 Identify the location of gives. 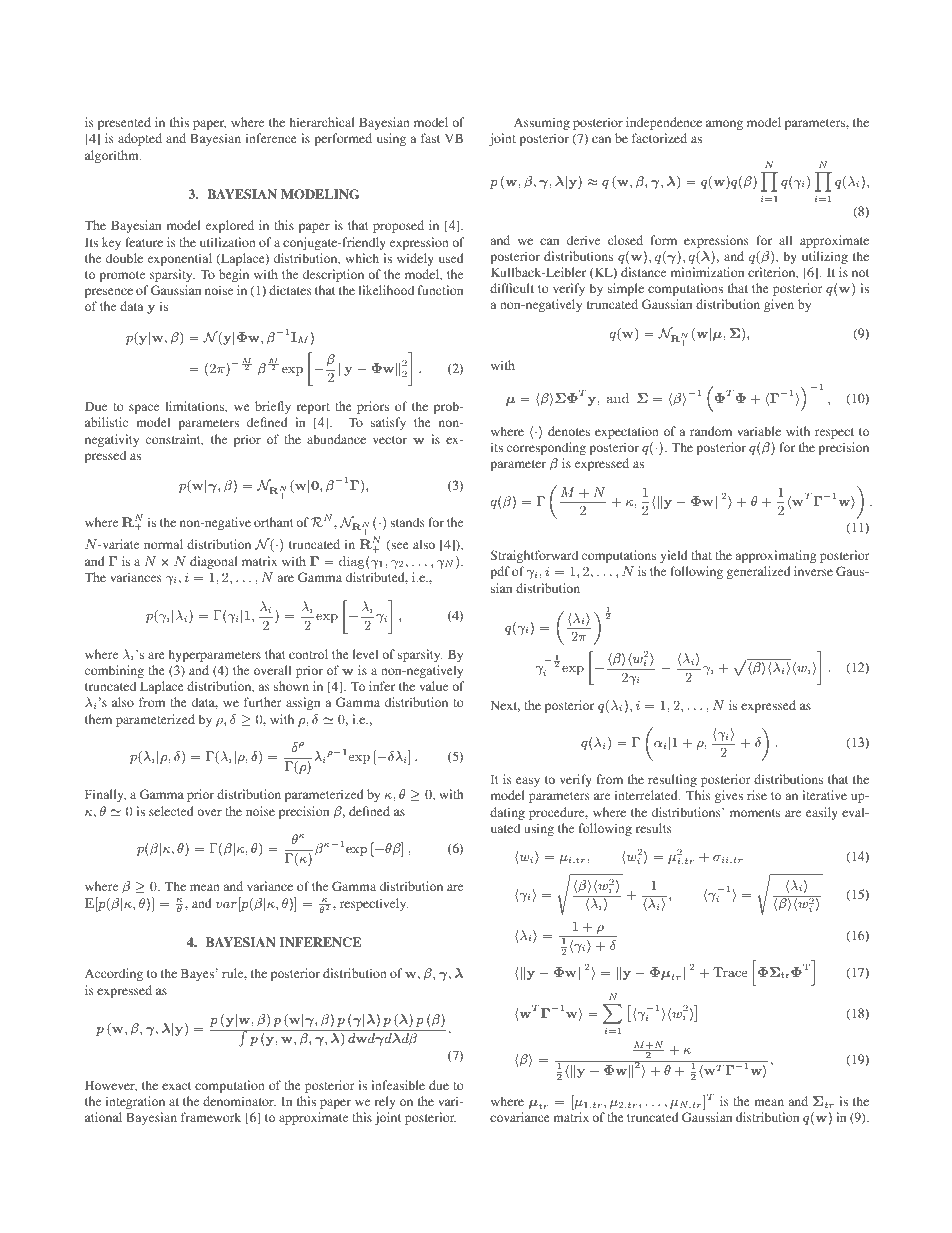
(729, 796).
